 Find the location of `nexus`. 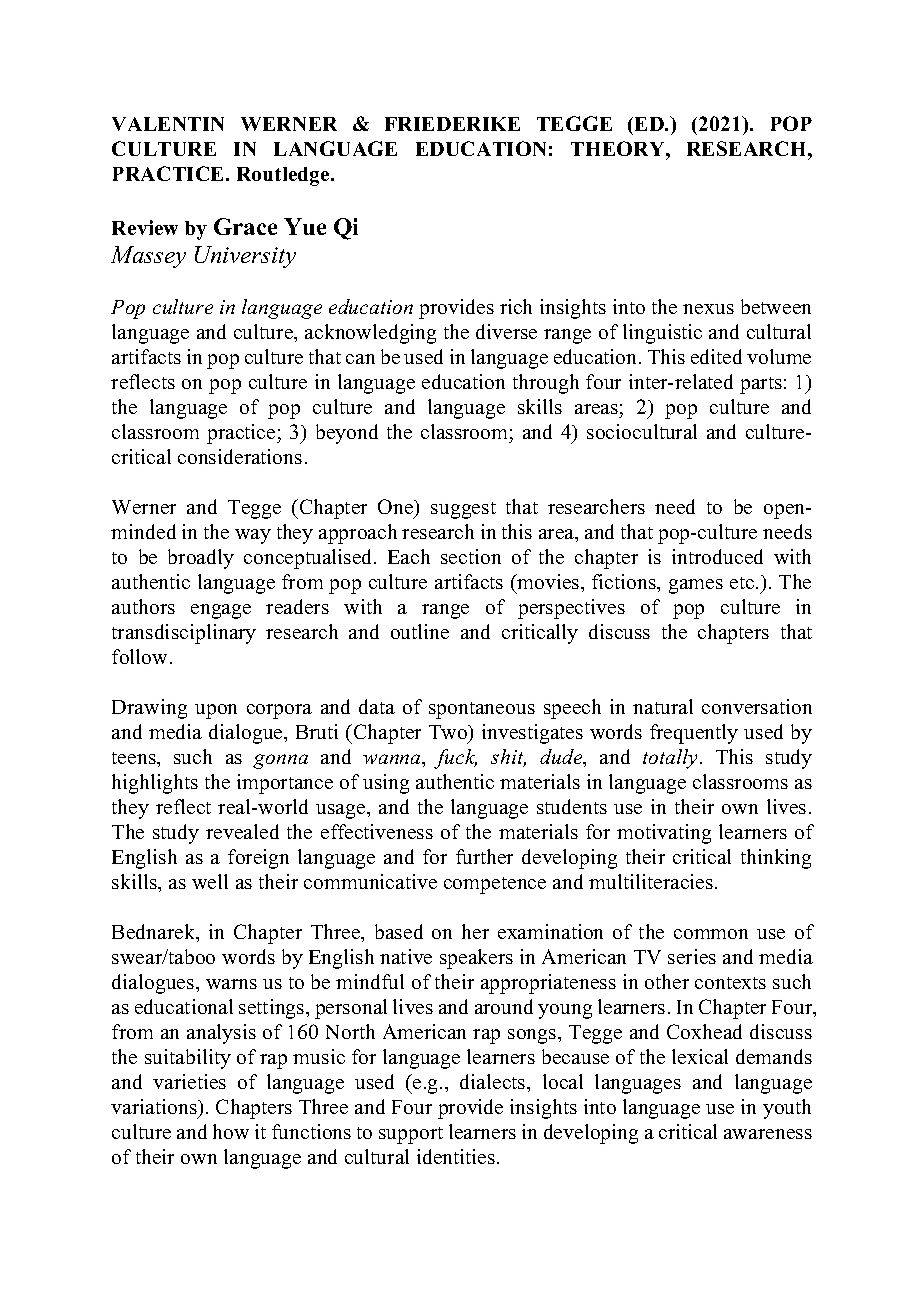

nexus is located at coordinates (708, 309).
